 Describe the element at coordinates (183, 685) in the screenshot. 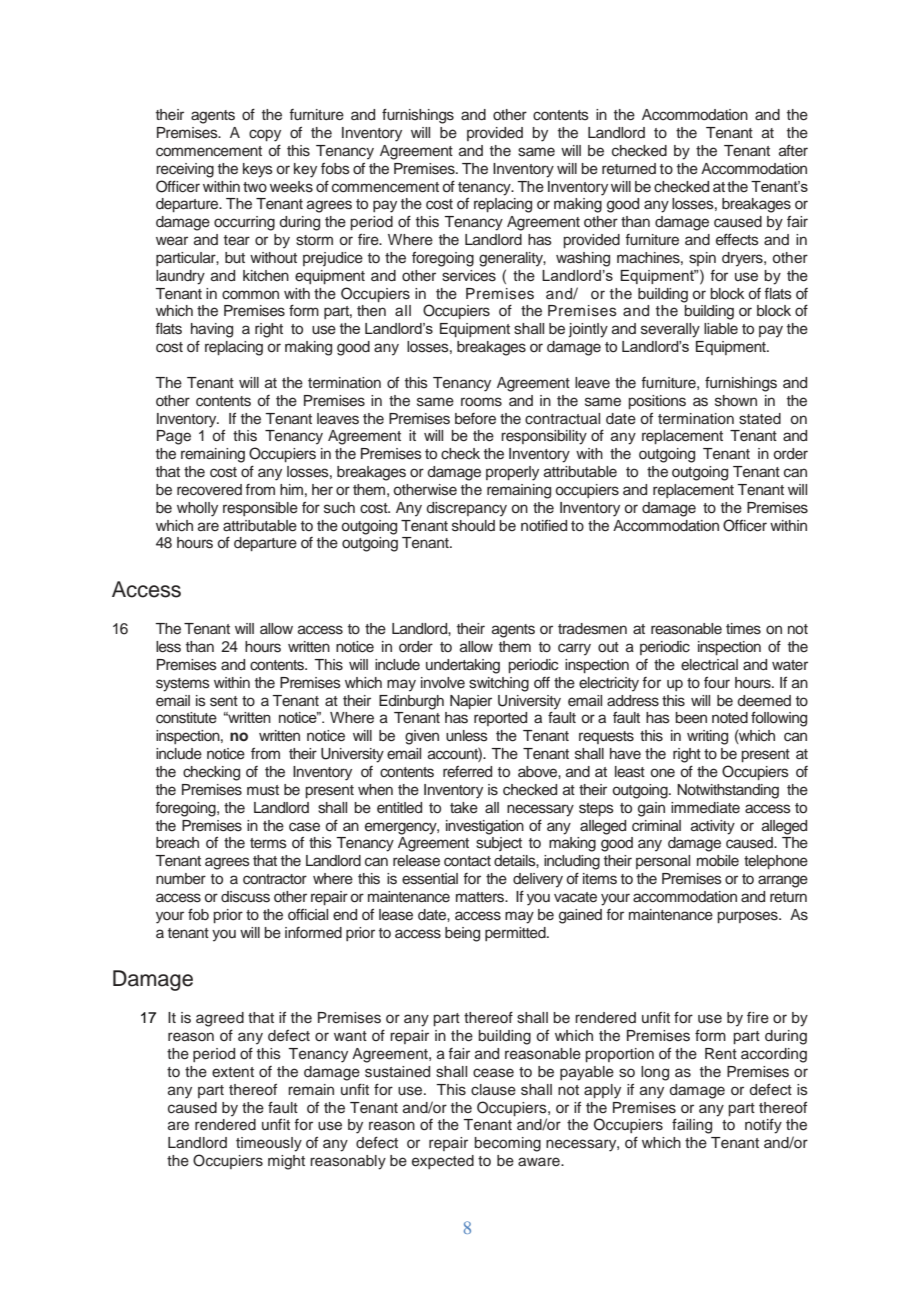

I see `systems` at that location.
